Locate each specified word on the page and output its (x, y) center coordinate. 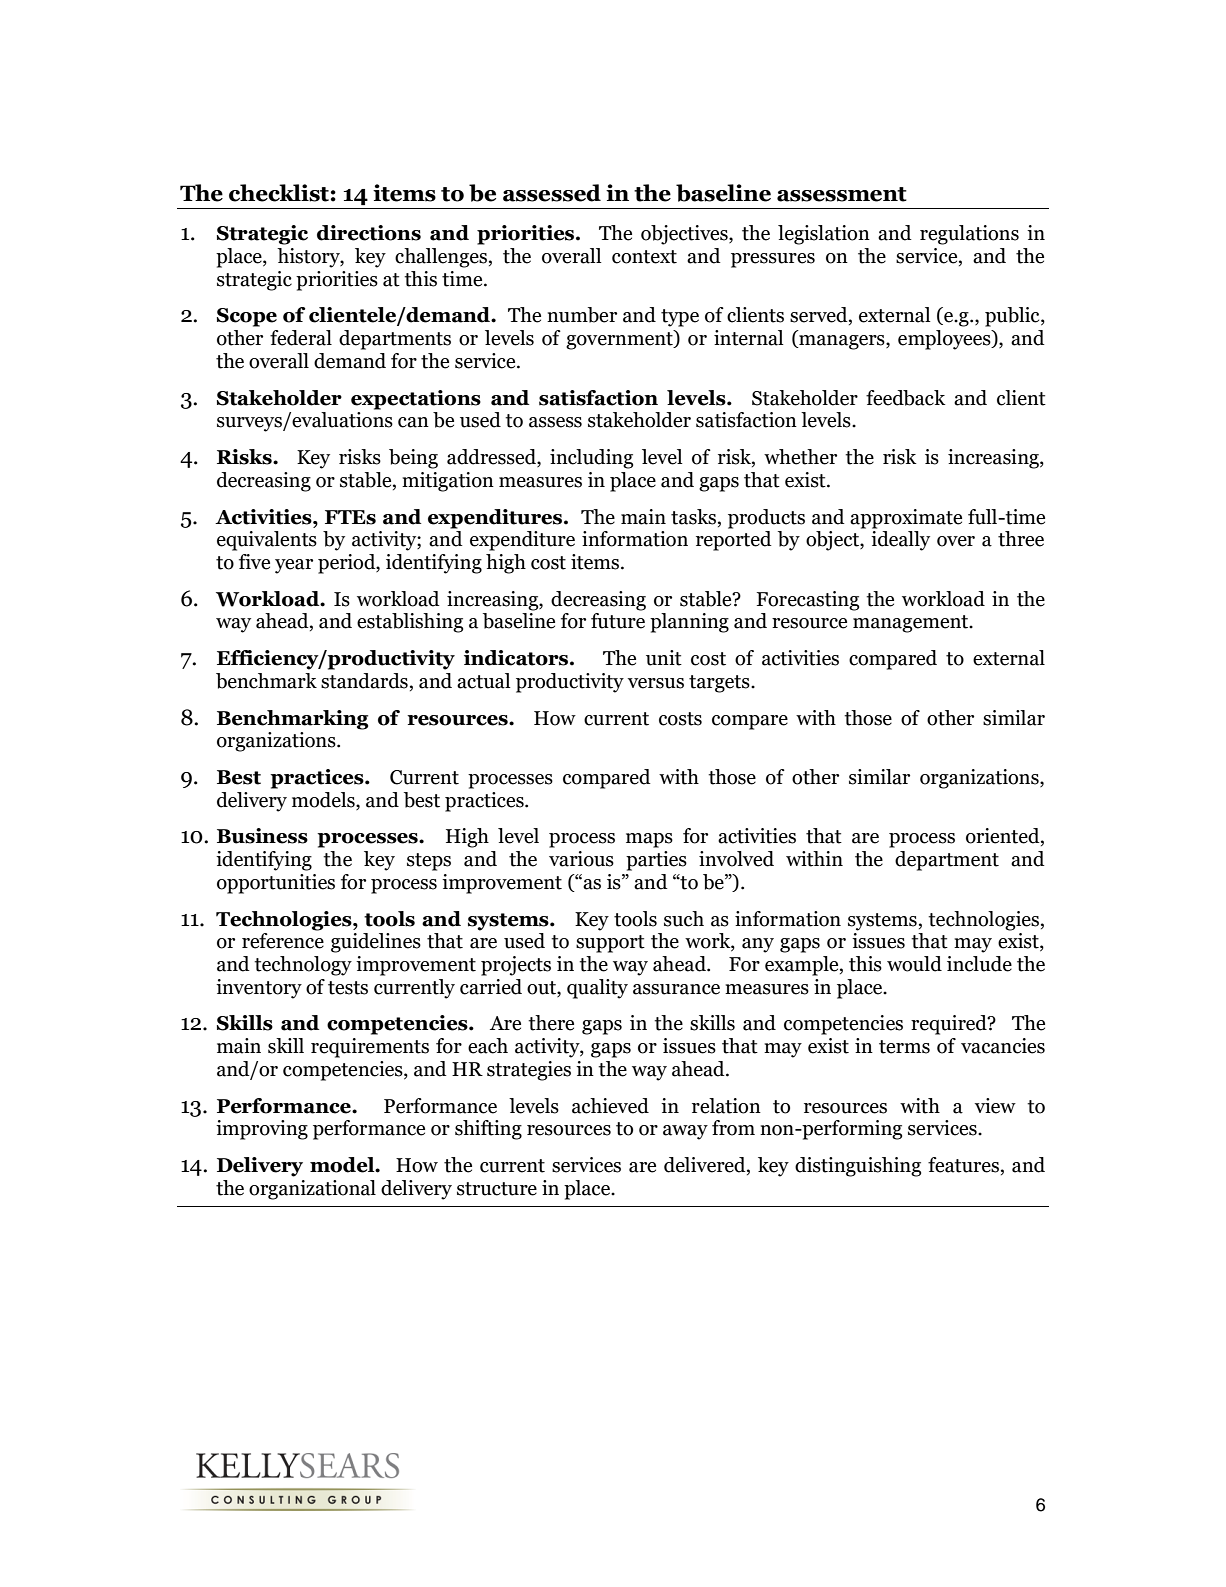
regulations (969, 235)
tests (348, 988)
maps (649, 840)
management (912, 624)
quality (597, 989)
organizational (312, 1190)
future (618, 621)
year (294, 566)
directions (369, 233)
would (914, 964)
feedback (906, 398)
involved (736, 859)
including (591, 459)
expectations (416, 400)
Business (262, 836)
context (644, 257)
